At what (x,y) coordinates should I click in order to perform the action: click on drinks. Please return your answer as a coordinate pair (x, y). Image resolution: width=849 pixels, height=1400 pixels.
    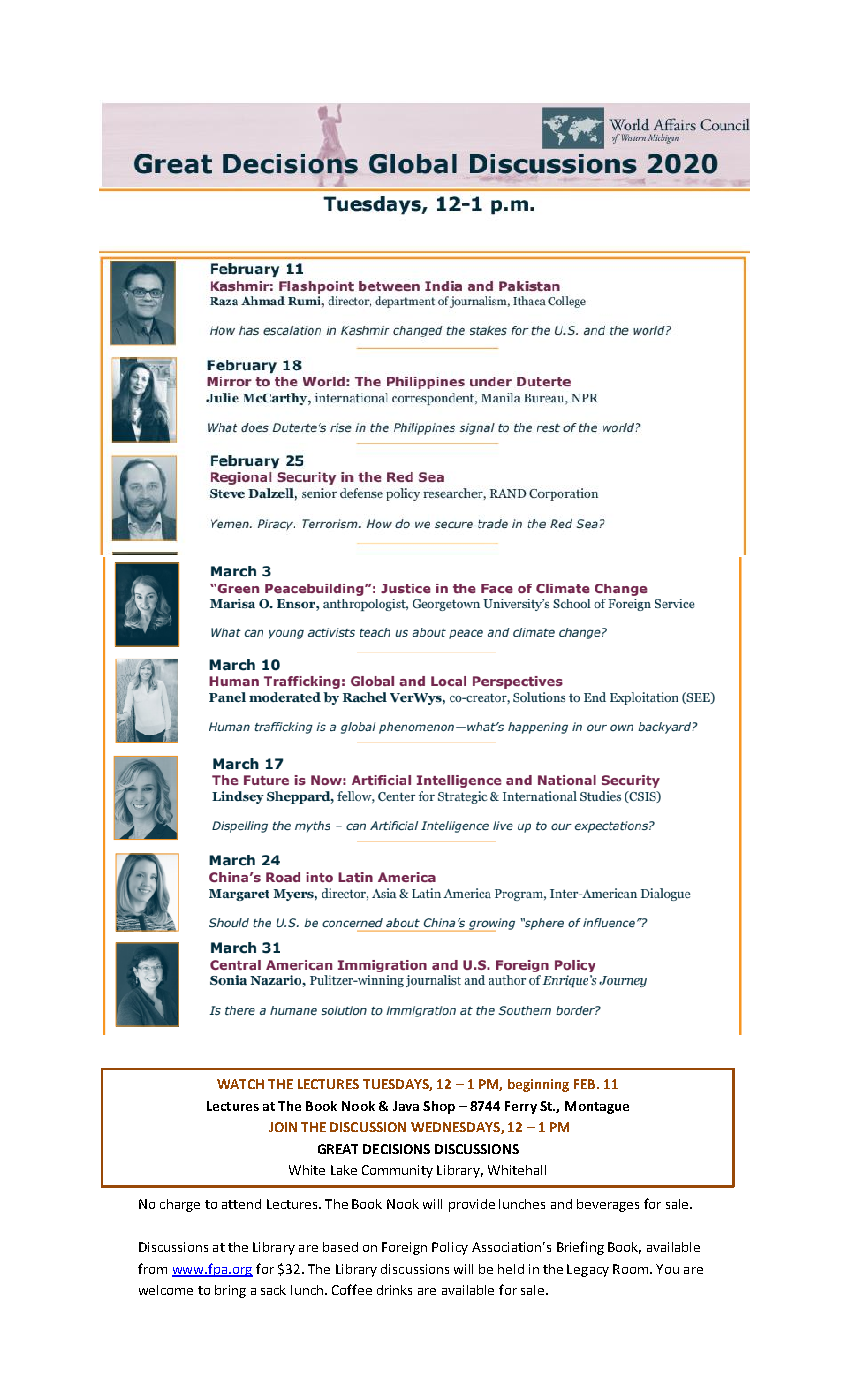
    Looking at the image, I should click on (394, 1290).
